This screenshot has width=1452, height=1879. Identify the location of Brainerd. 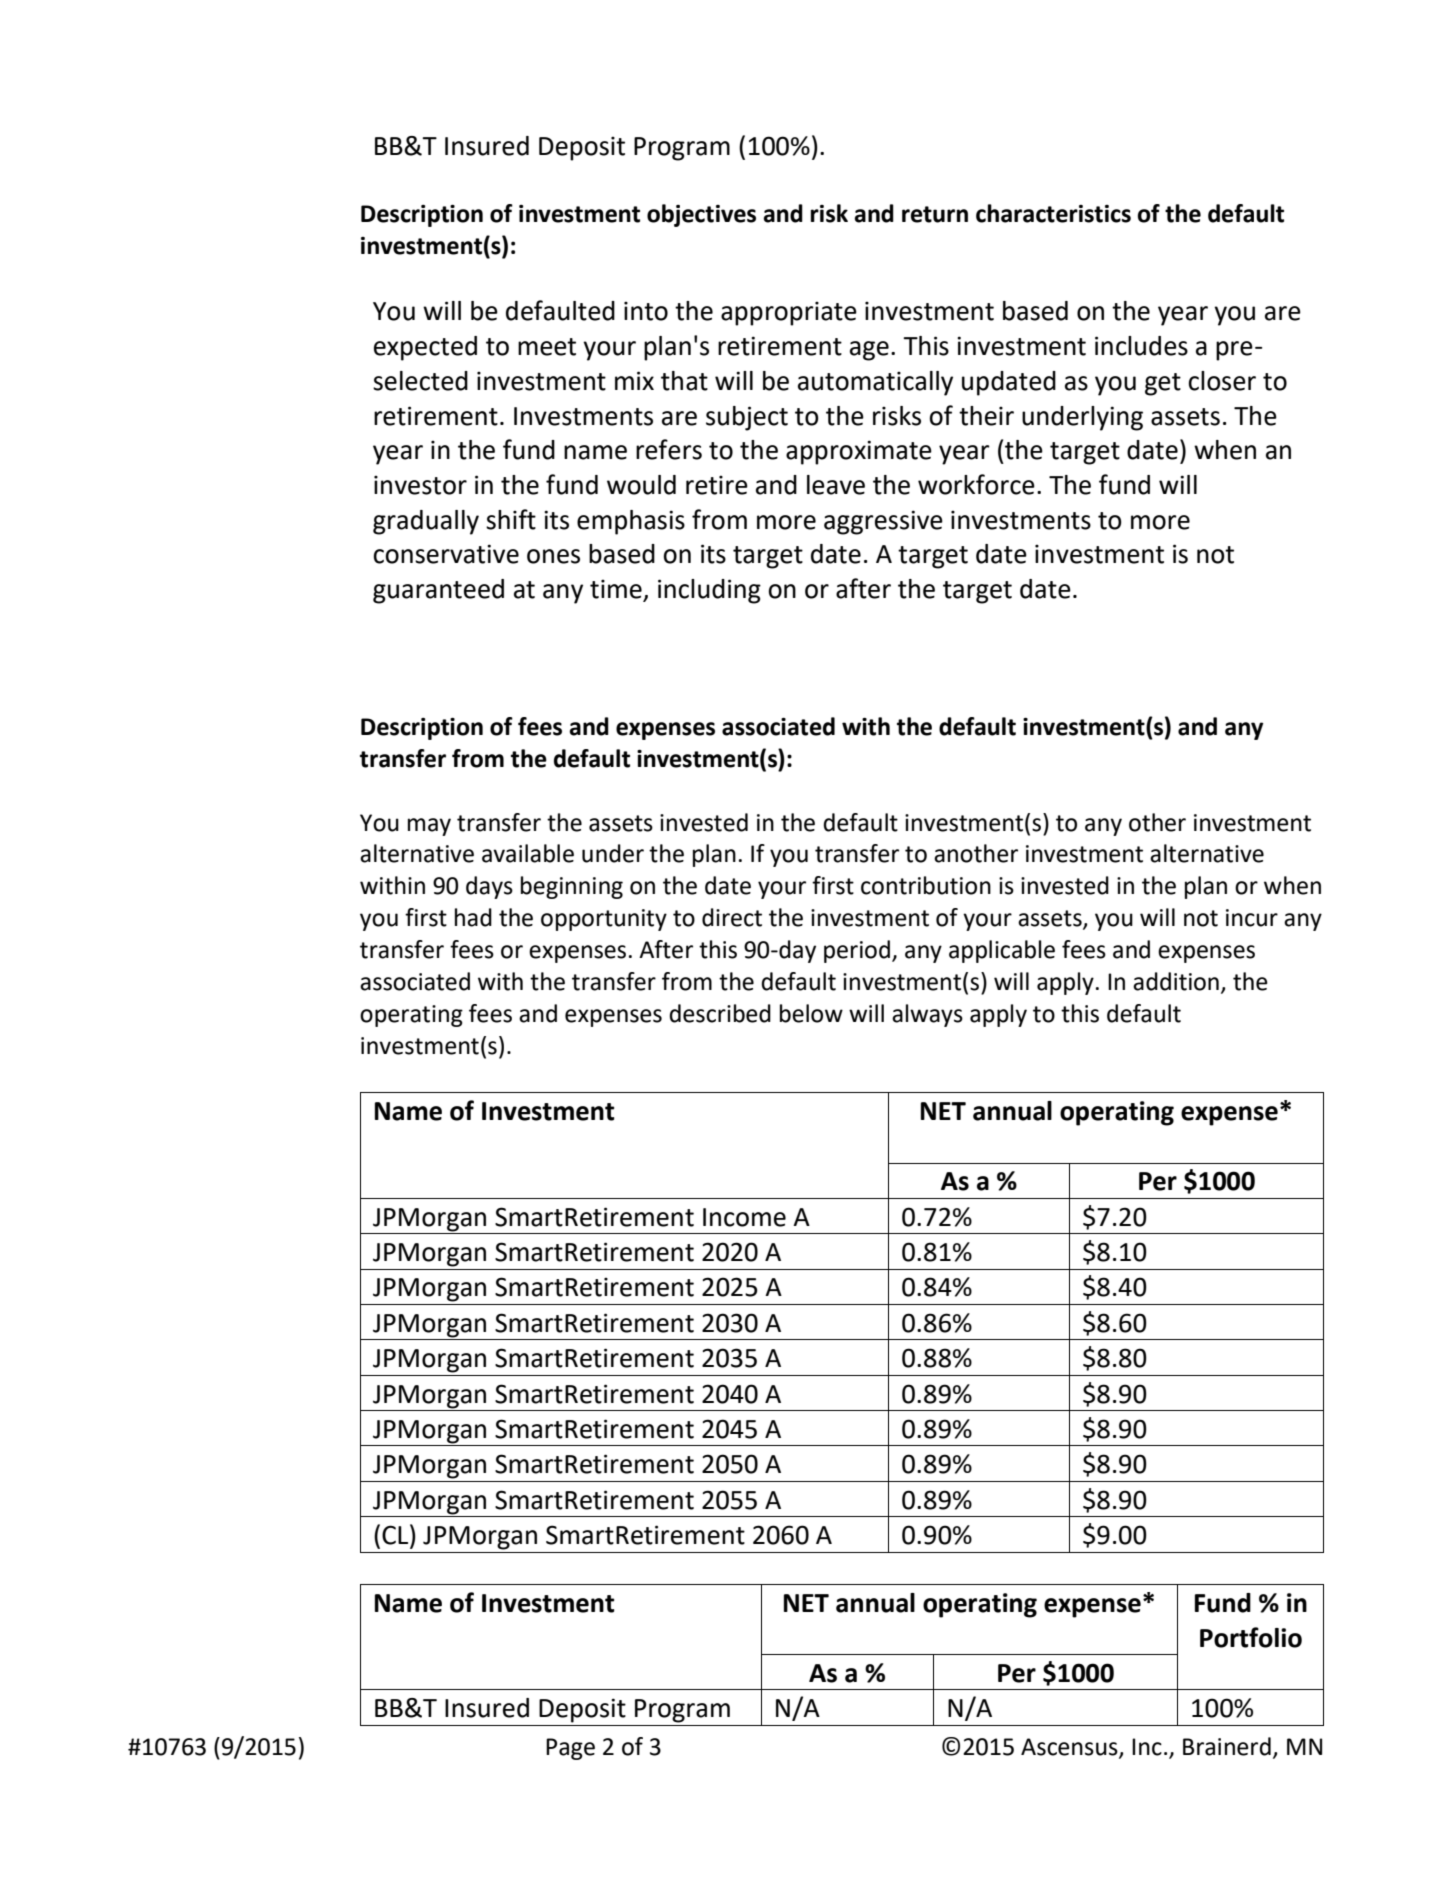
(1227, 1746).
